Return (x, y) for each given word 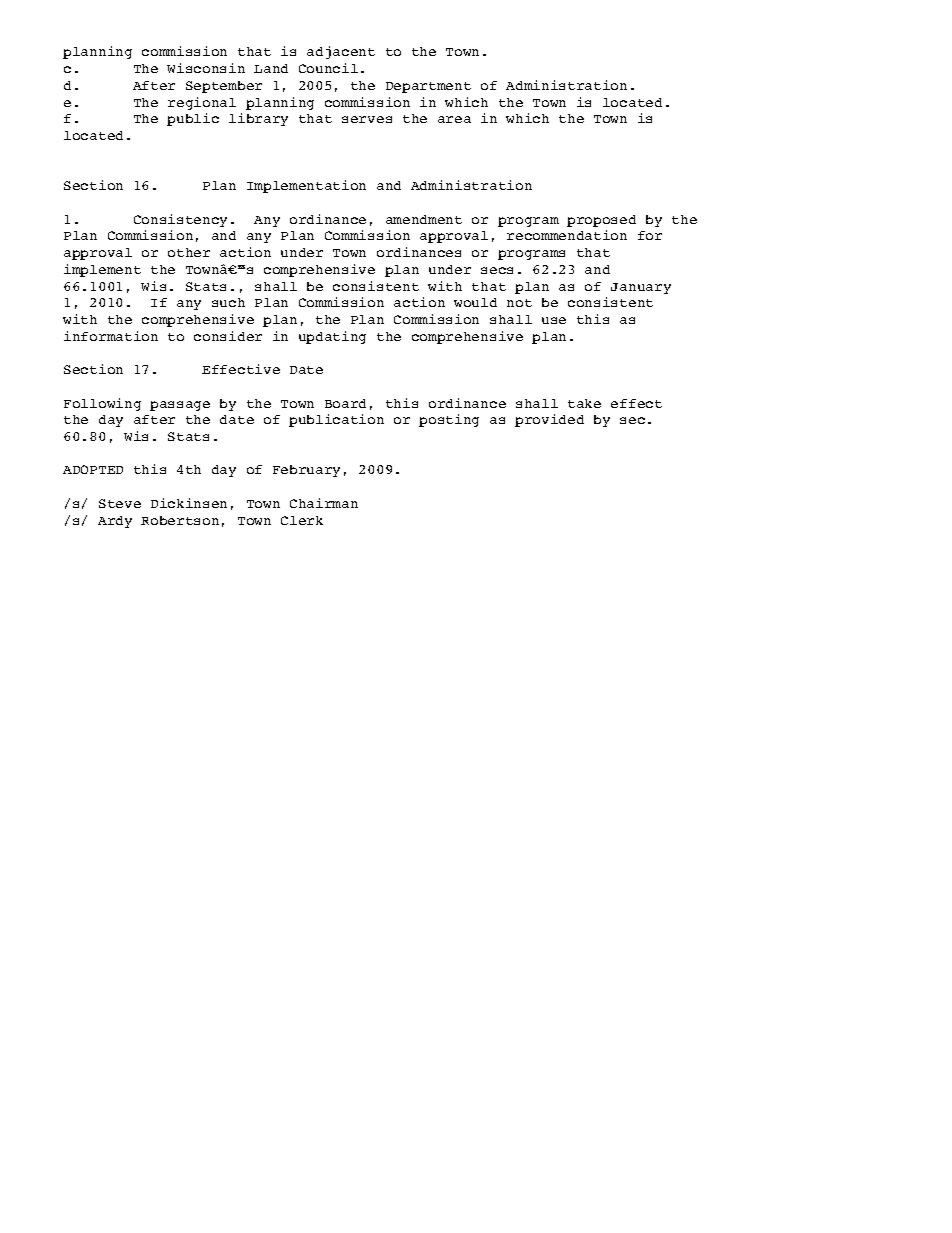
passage (180, 406)
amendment (424, 219)
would (475, 302)
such (228, 302)
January (641, 288)
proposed (601, 221)
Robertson (180, 520)
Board (345, 403)
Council (328, 68)
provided (549, 420)
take (584, 403)
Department (428, 87)
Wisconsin (206, 68)
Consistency (180, 220)
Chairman (324, 503)
